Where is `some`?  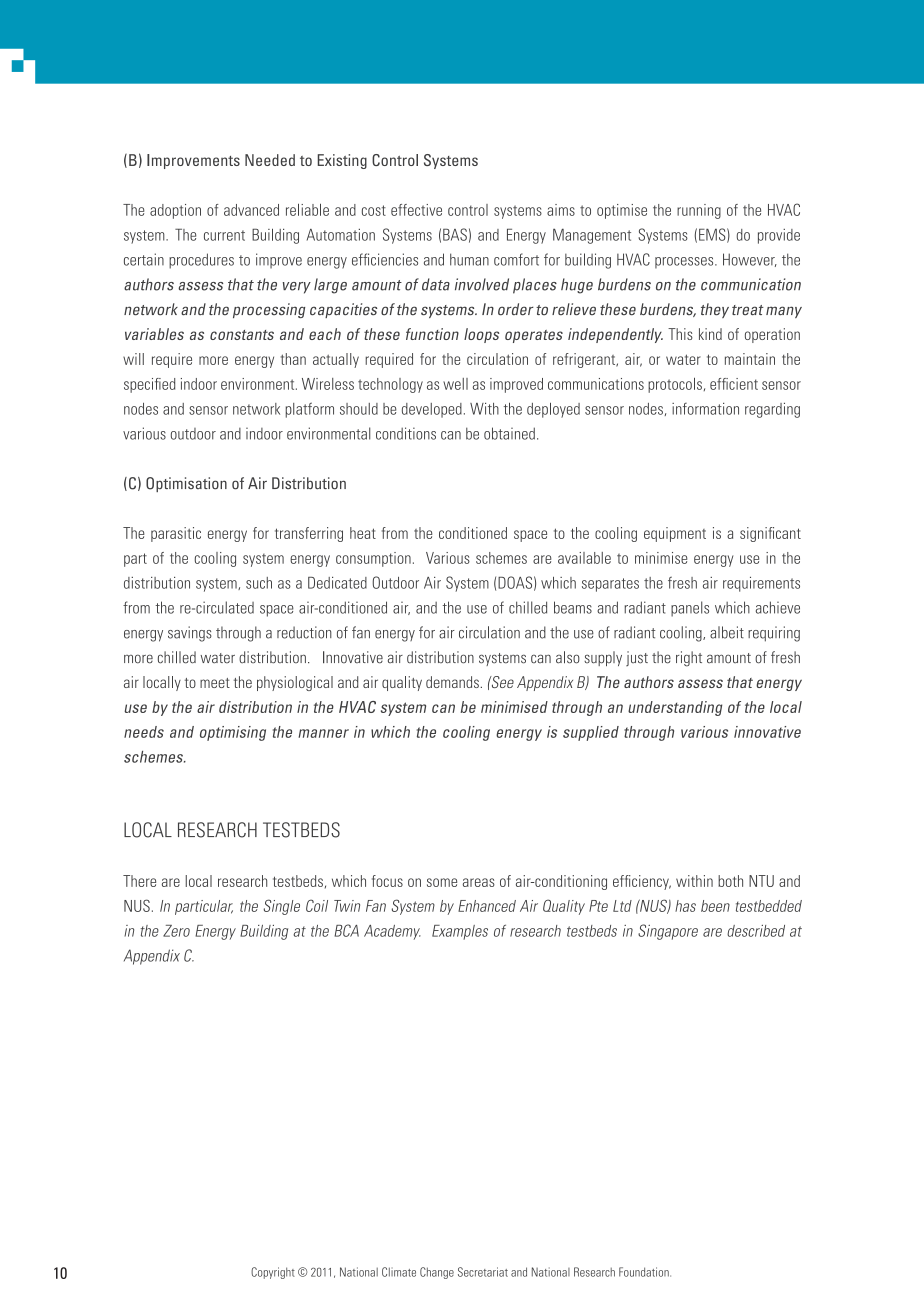 some is located at coordinates (442, 882).
